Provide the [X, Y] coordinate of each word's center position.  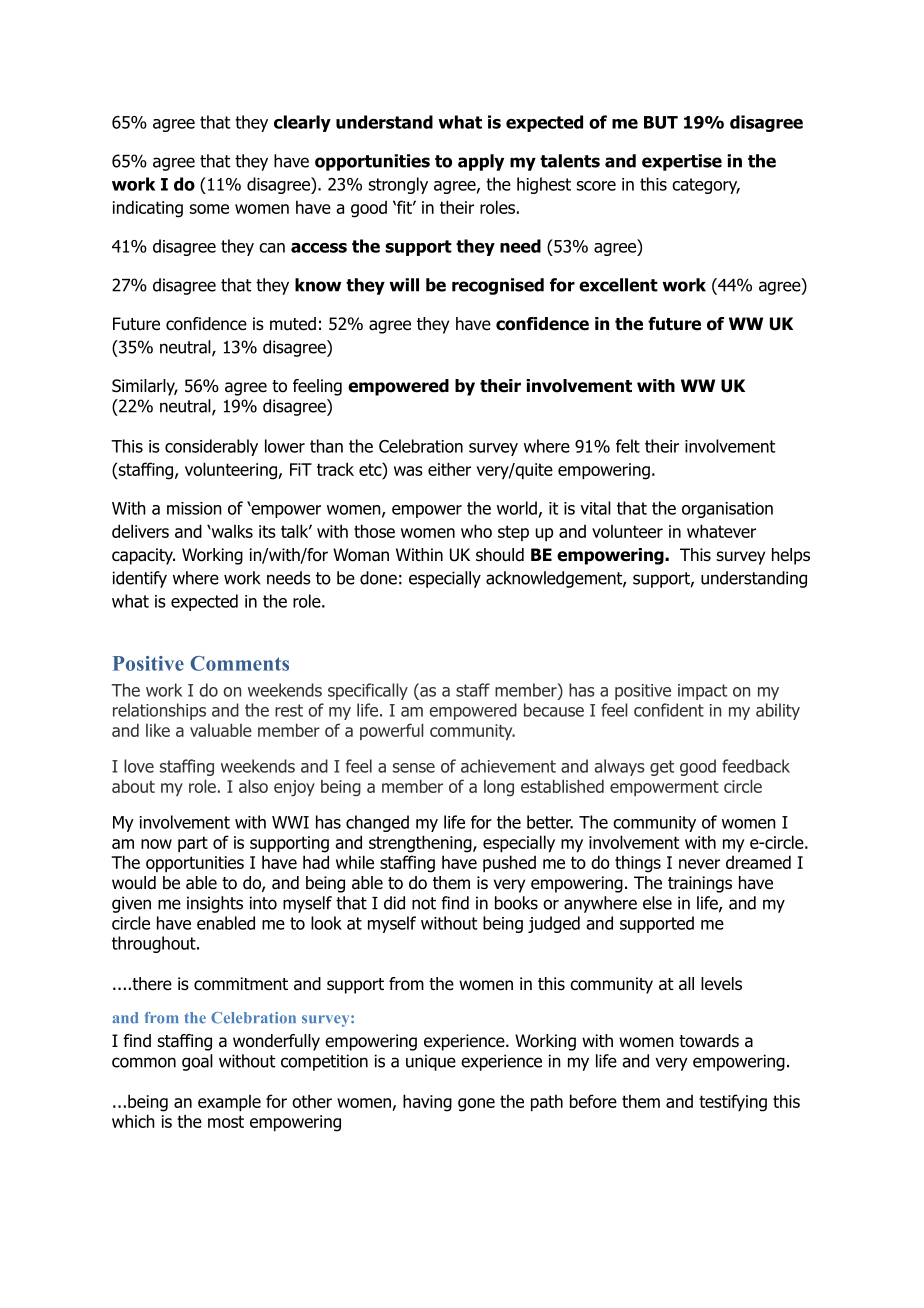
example [229, 1102]
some [209, 209]
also [253, 786]
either [449, 469]
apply [481, 162]
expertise [682, 162]
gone [476, 1105]
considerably [211, 447]
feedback [756, 766]
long [499, 788]
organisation [727, 510]
